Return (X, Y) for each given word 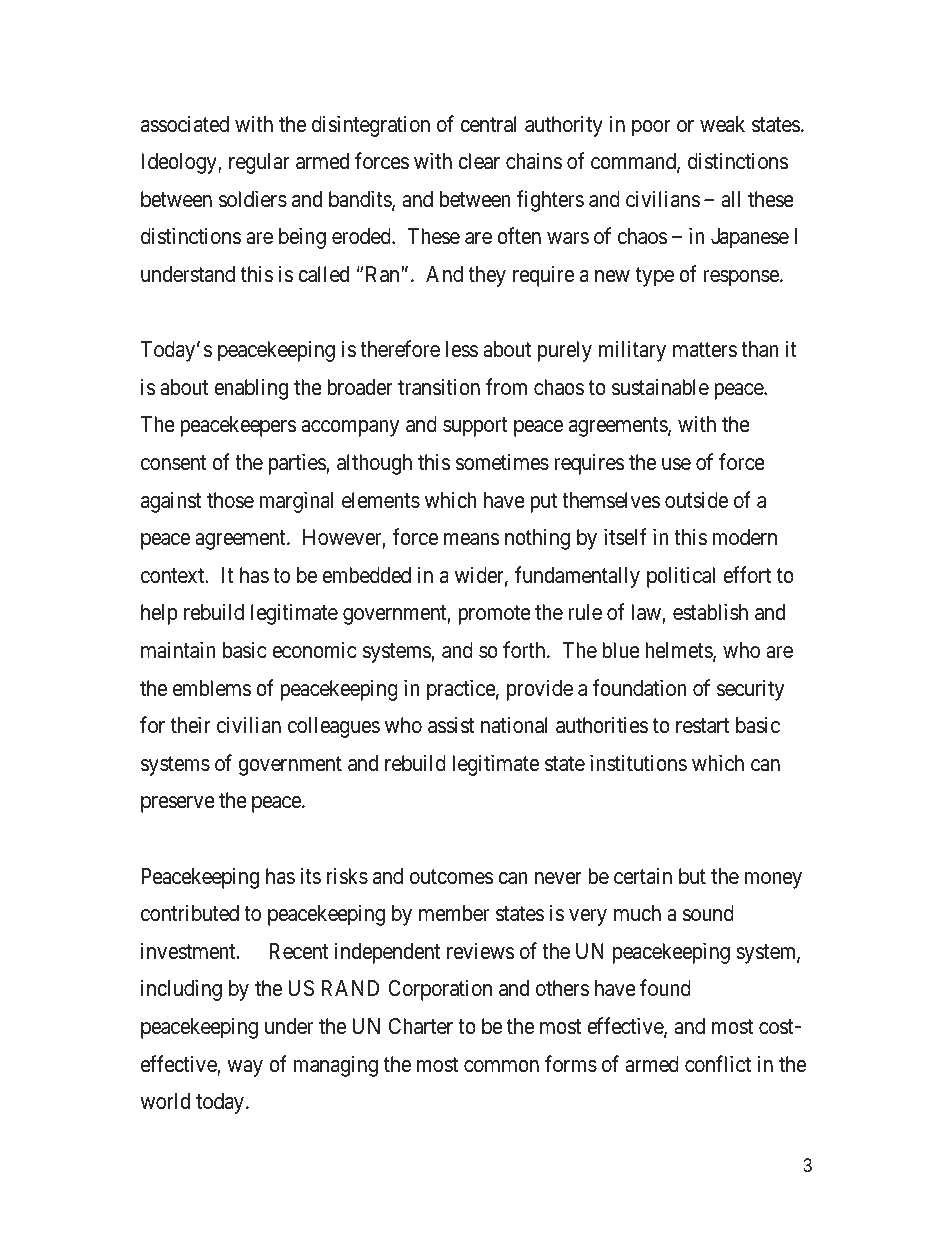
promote (494, 615)
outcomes (451, 877)
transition (439, 387)
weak (722, 124)
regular (259, 163)
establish (710, 612)
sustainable (660, 387)
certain (643, 876)
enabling (251, 389)
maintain (178, 650)
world (165, 1101)
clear (479, 161)
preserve (178, 804)
